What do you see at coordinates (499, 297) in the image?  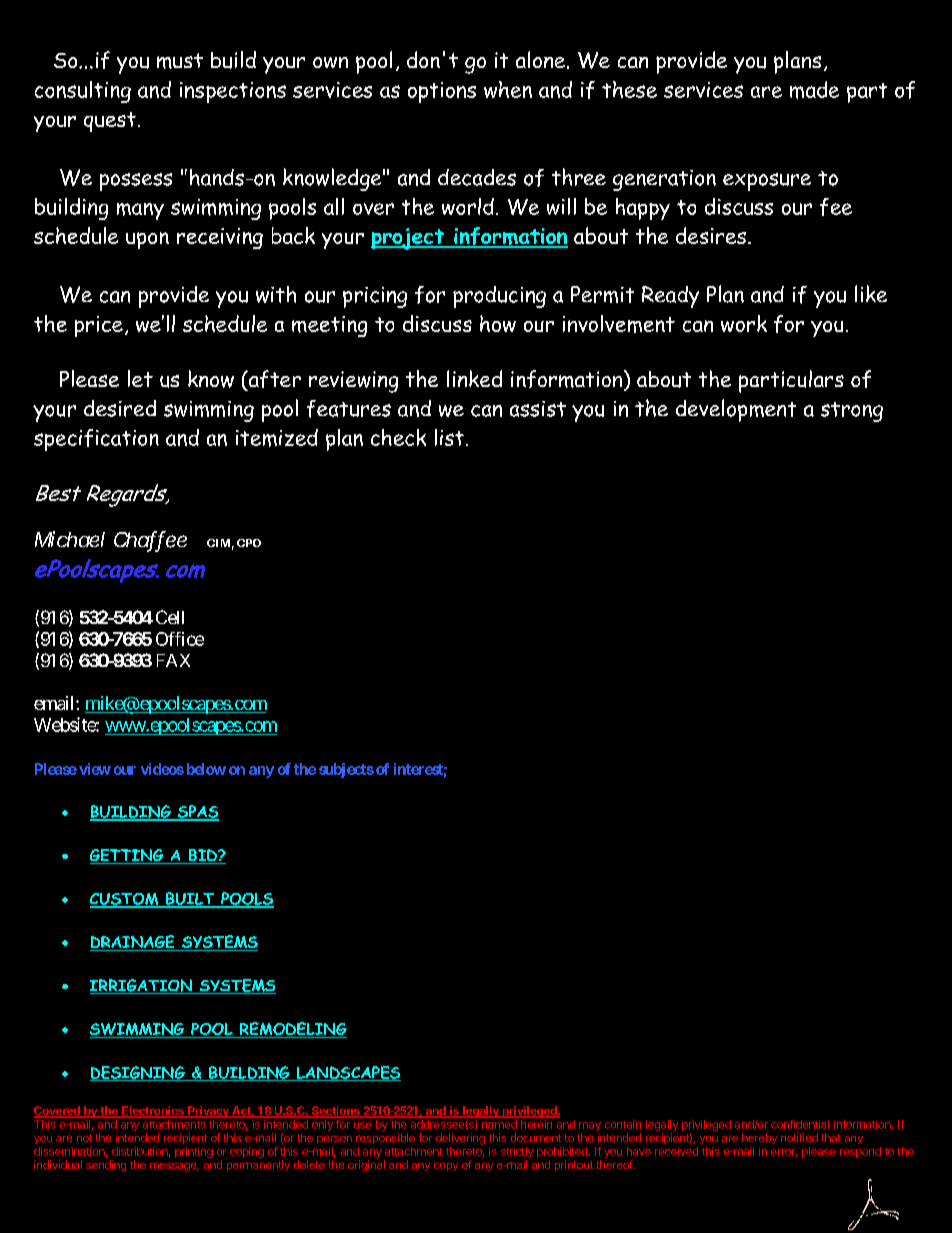 I see `producing` at bounding box center [499, 297].
